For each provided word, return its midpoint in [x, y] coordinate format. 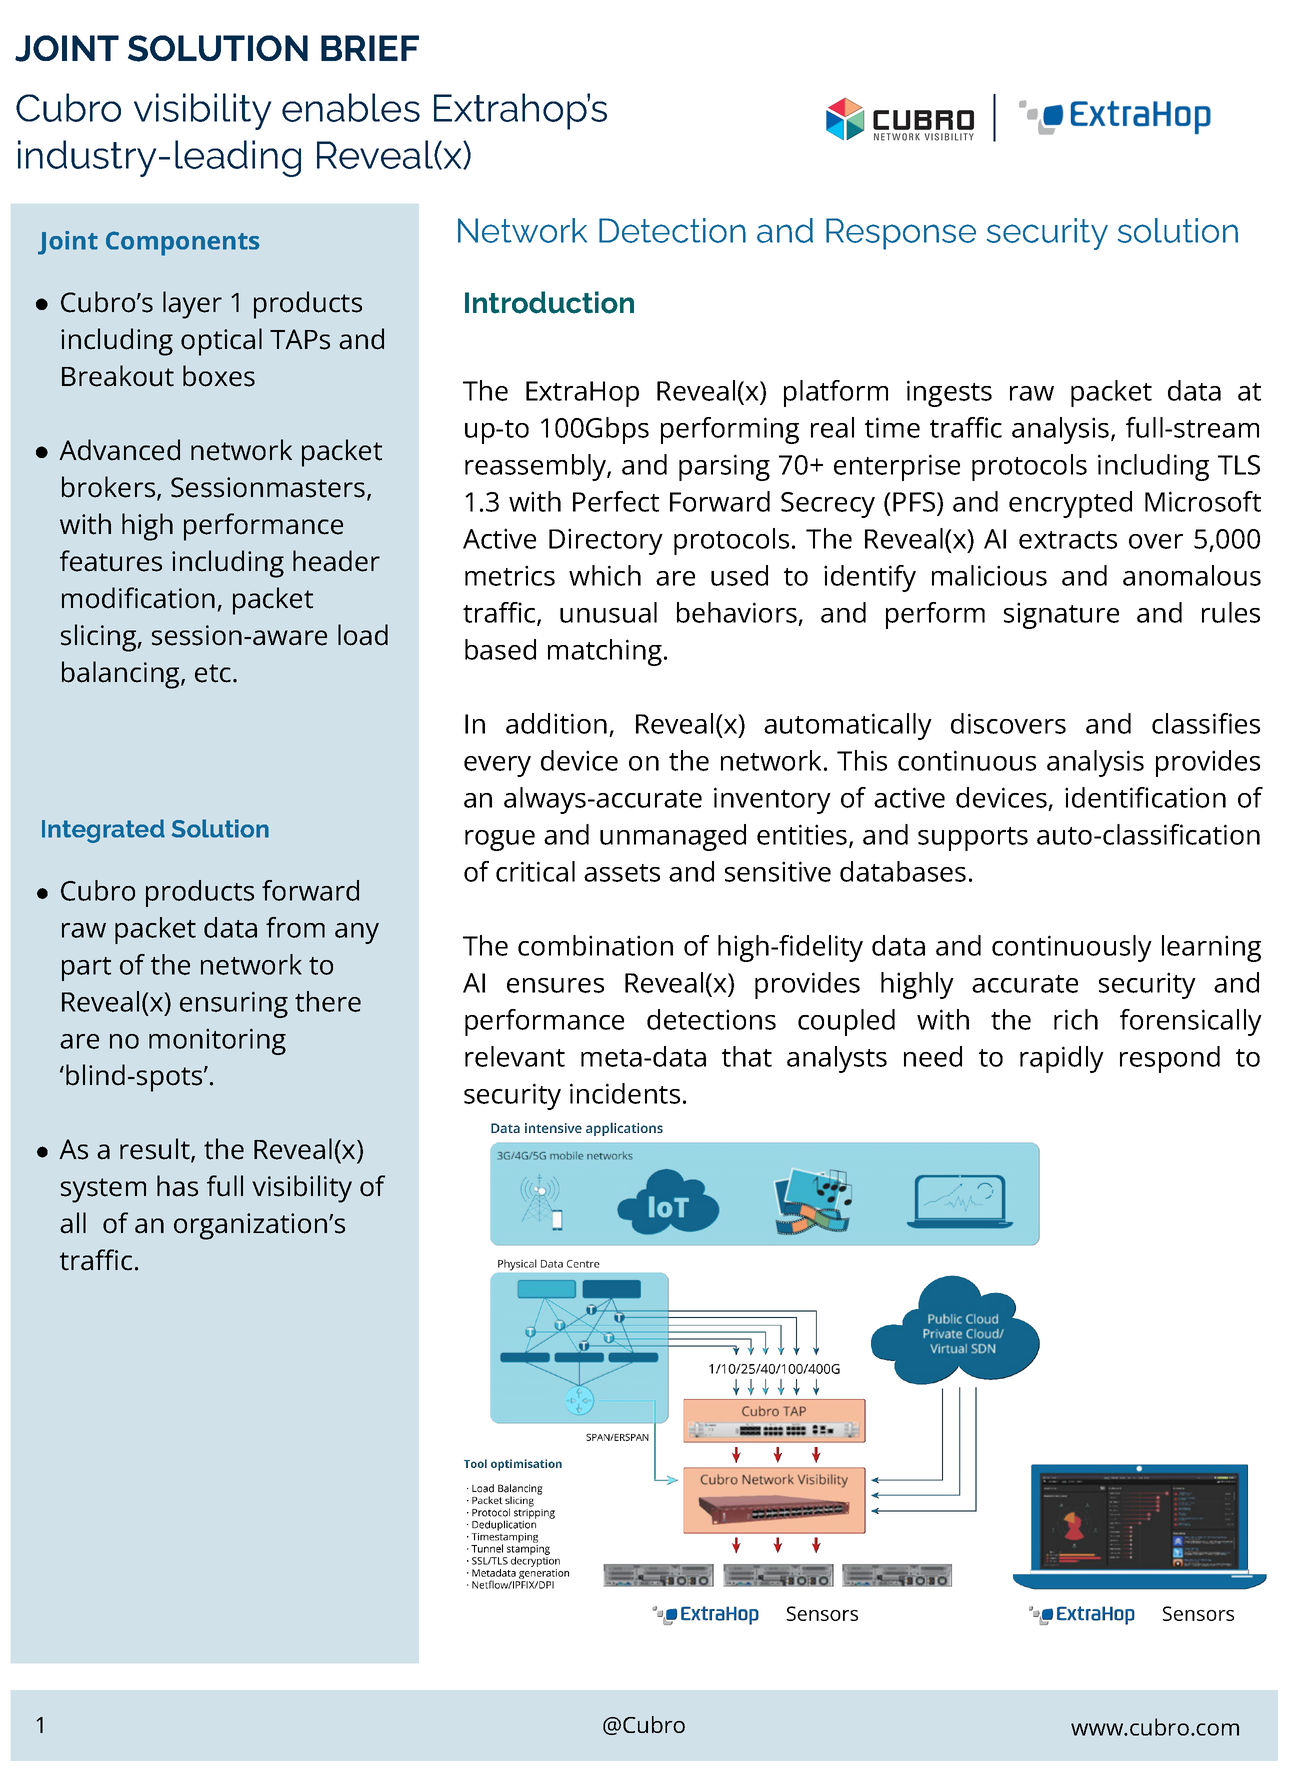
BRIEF [370, 48]
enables [351, 107]
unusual [608, 612]
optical [221, 342]
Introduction [549, 302]
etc [213, 673]
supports [973, 839]
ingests [949, 393]
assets [622, 873]
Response [901, 234]
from [295, 927]
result [156, 1150]
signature [1061, 615]
